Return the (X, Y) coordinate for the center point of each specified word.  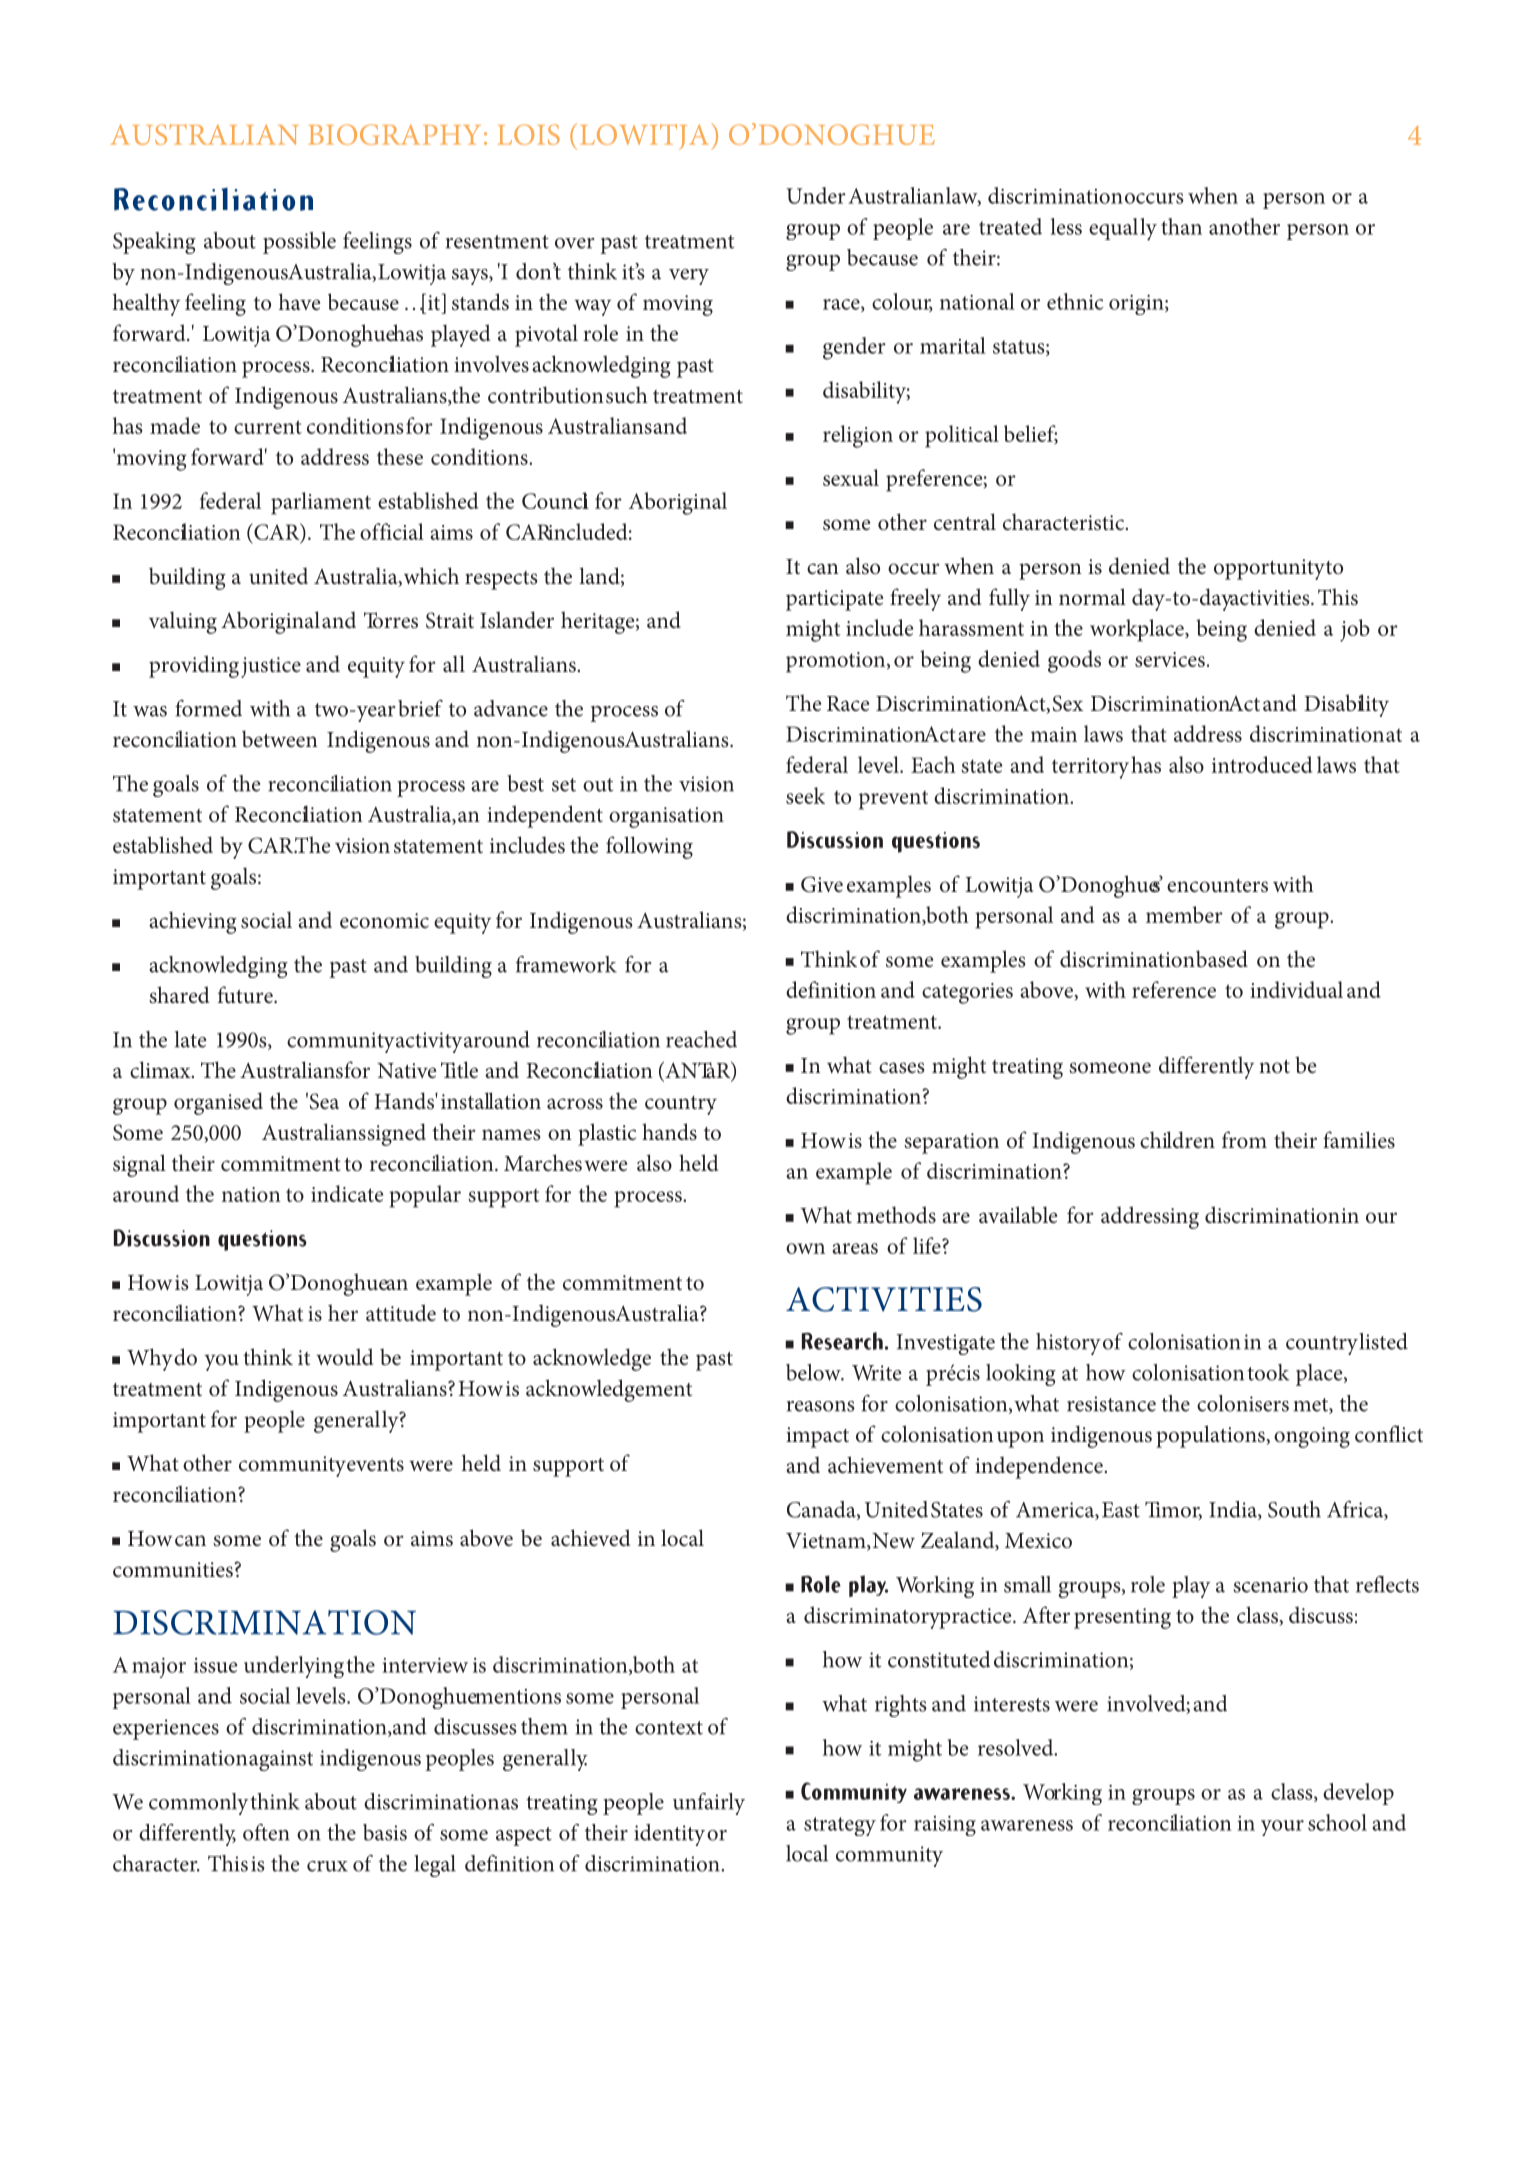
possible (299, 243)
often (266, 1832)
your (1282, 1828)
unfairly (709, 1804)
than (1181, 226)
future (246, 995)
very (689, 277)
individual (1296, 989)
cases (901, 1068)
